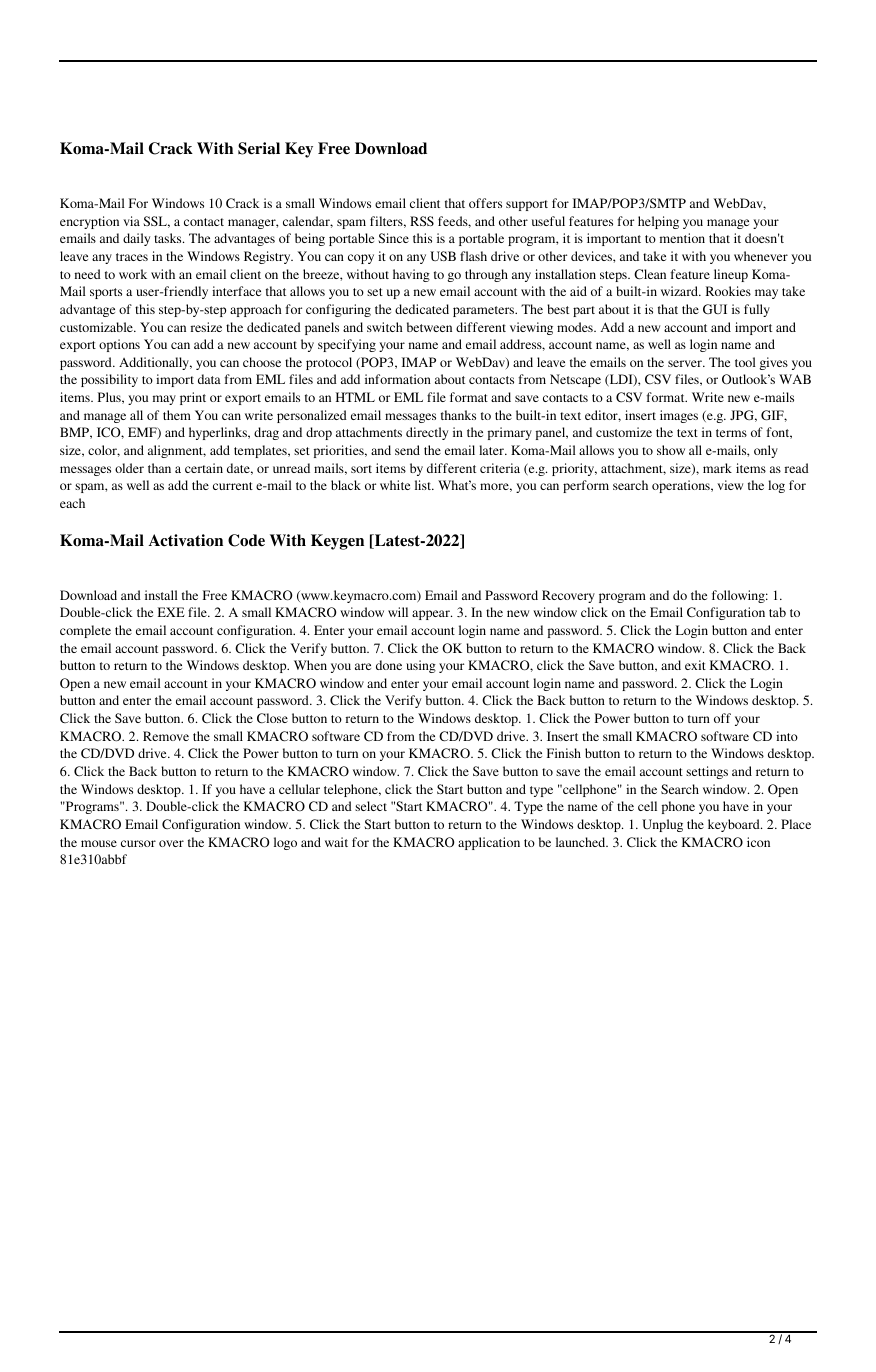 The image size is (876, 1372). What do you see at coordinates (658, 222) in the image?
I see `helping` at bounding box center [658, 222].
